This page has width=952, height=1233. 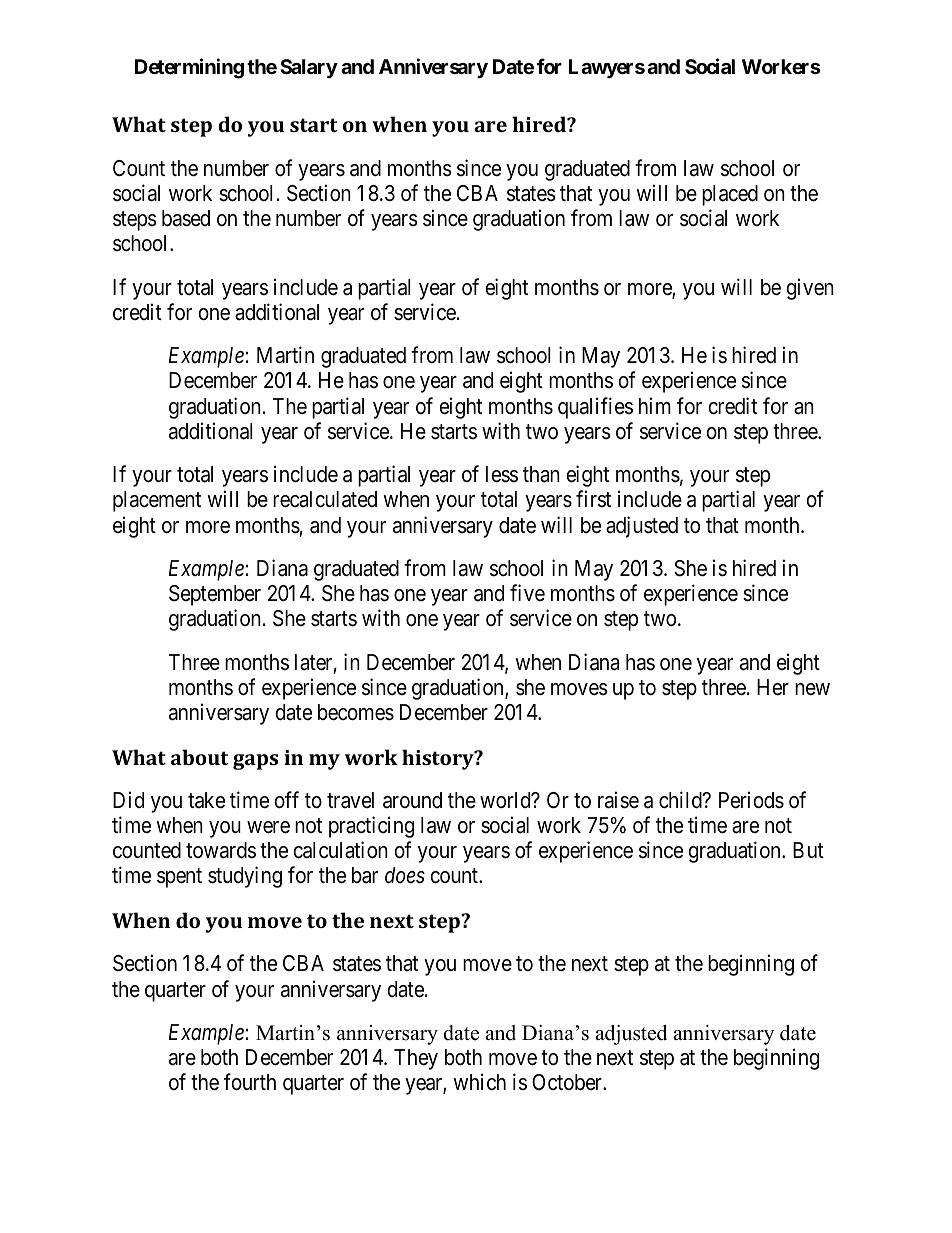 I want to click on Salary, so click(x=309, y=68).
